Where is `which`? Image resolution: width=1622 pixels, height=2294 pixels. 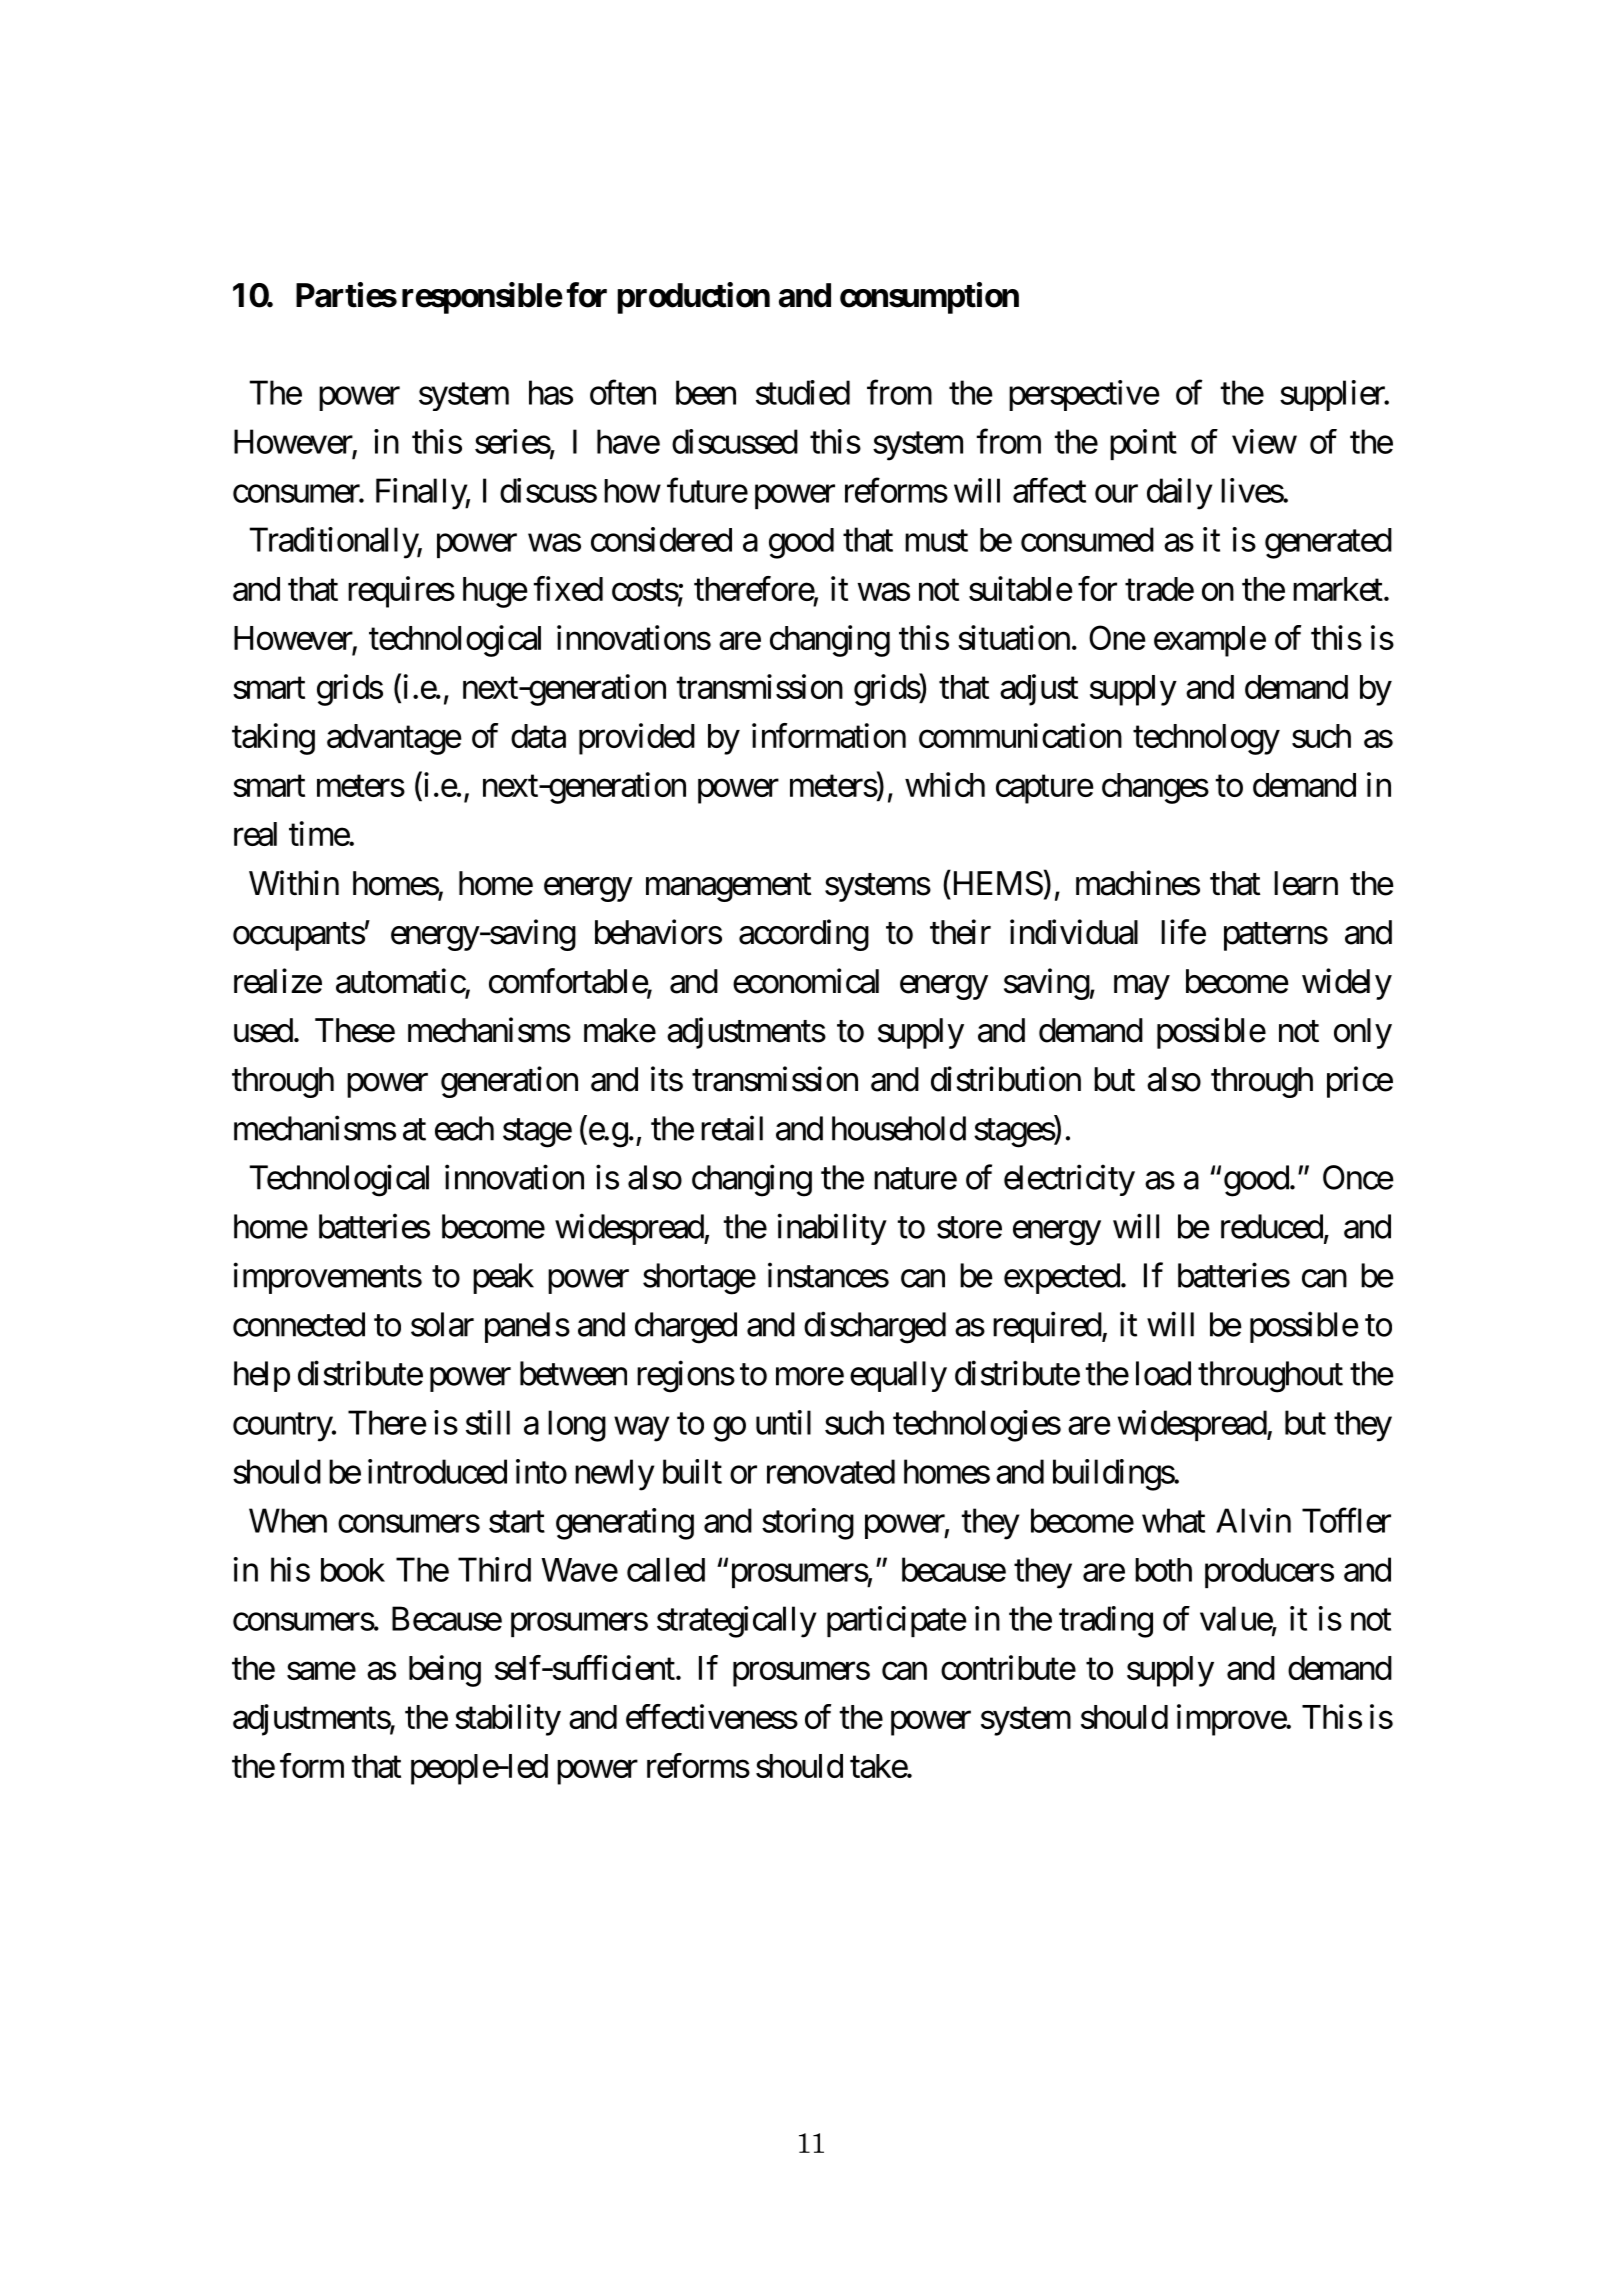
which is located at coordinates (945, 784).
